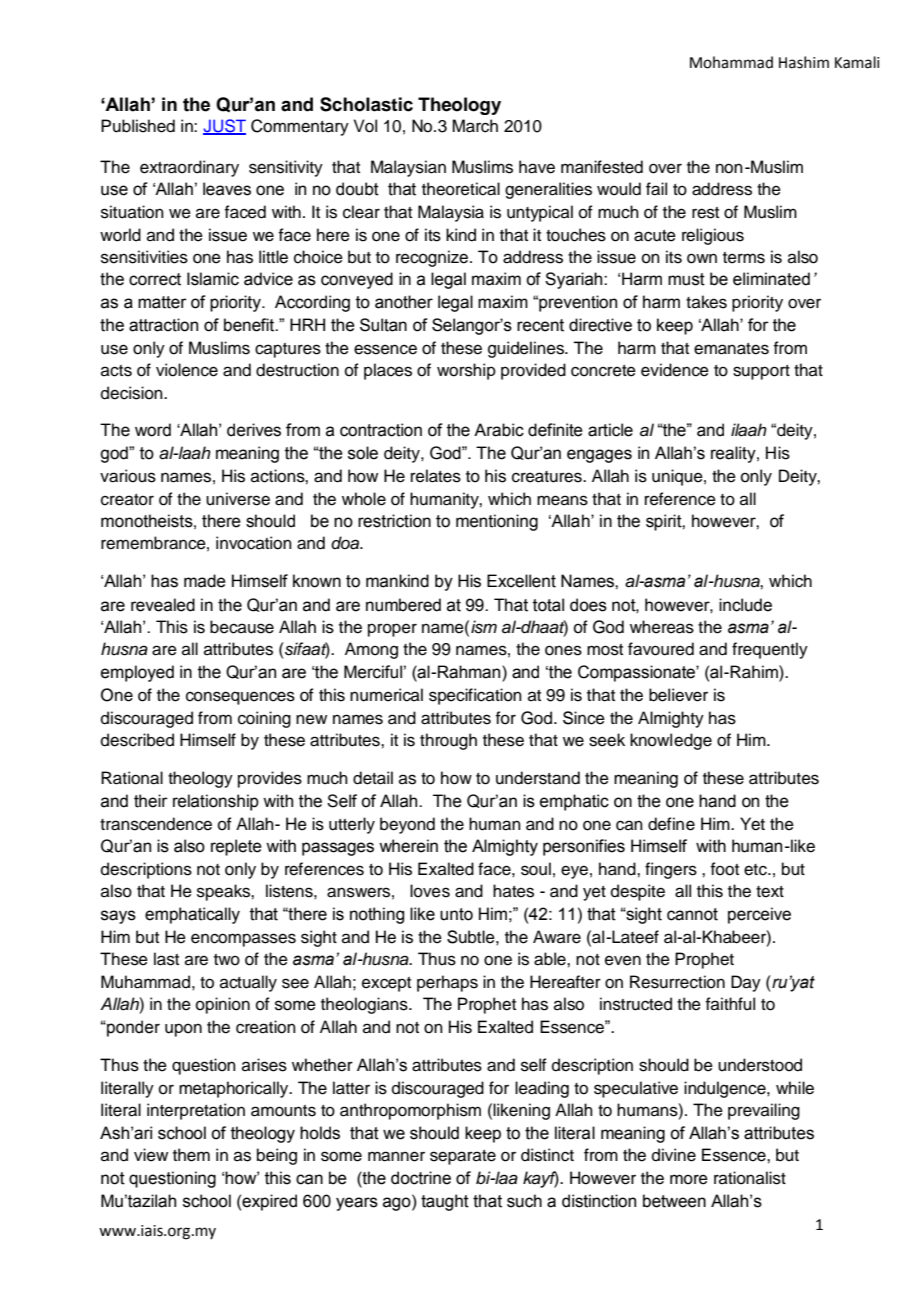  What do you see at coordinates (731, 62) in the document?
I see `Mohammad` at bounding box center [731, 62].
